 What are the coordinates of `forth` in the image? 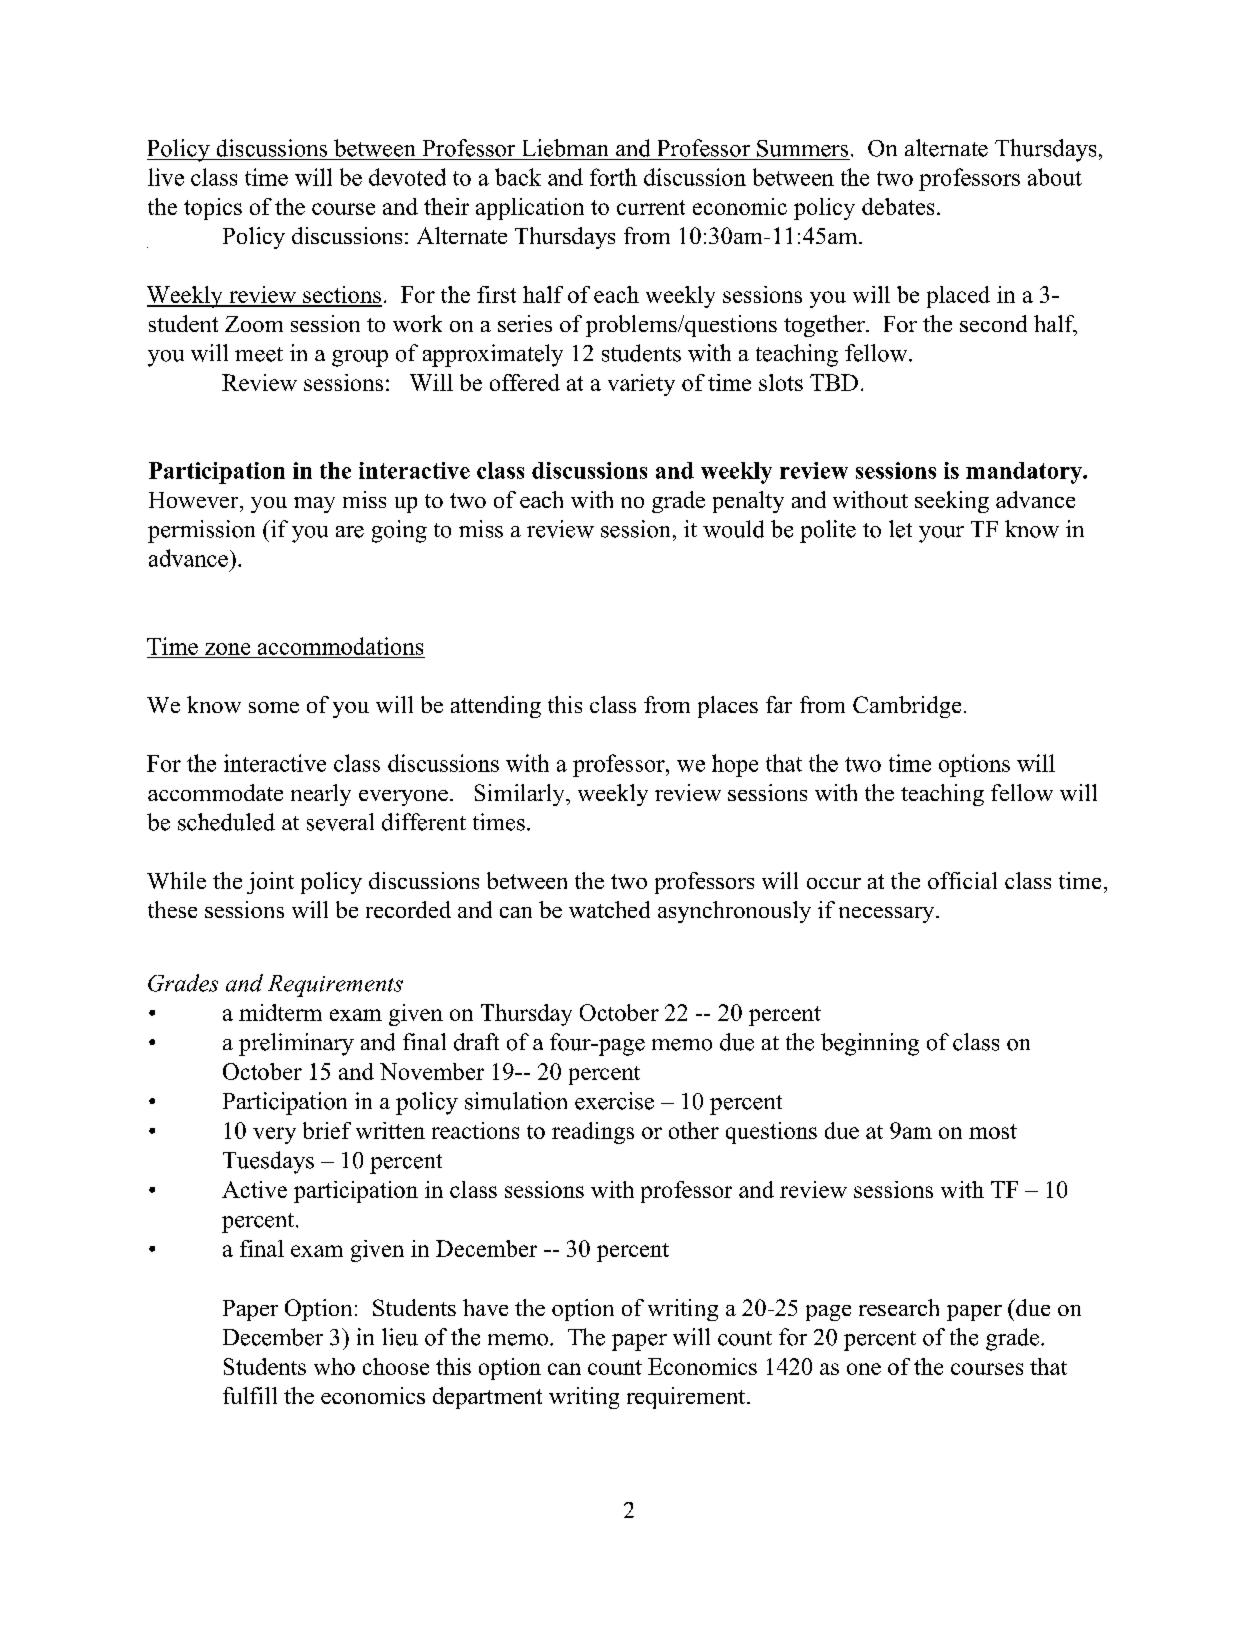 It's located at (613, 177).
